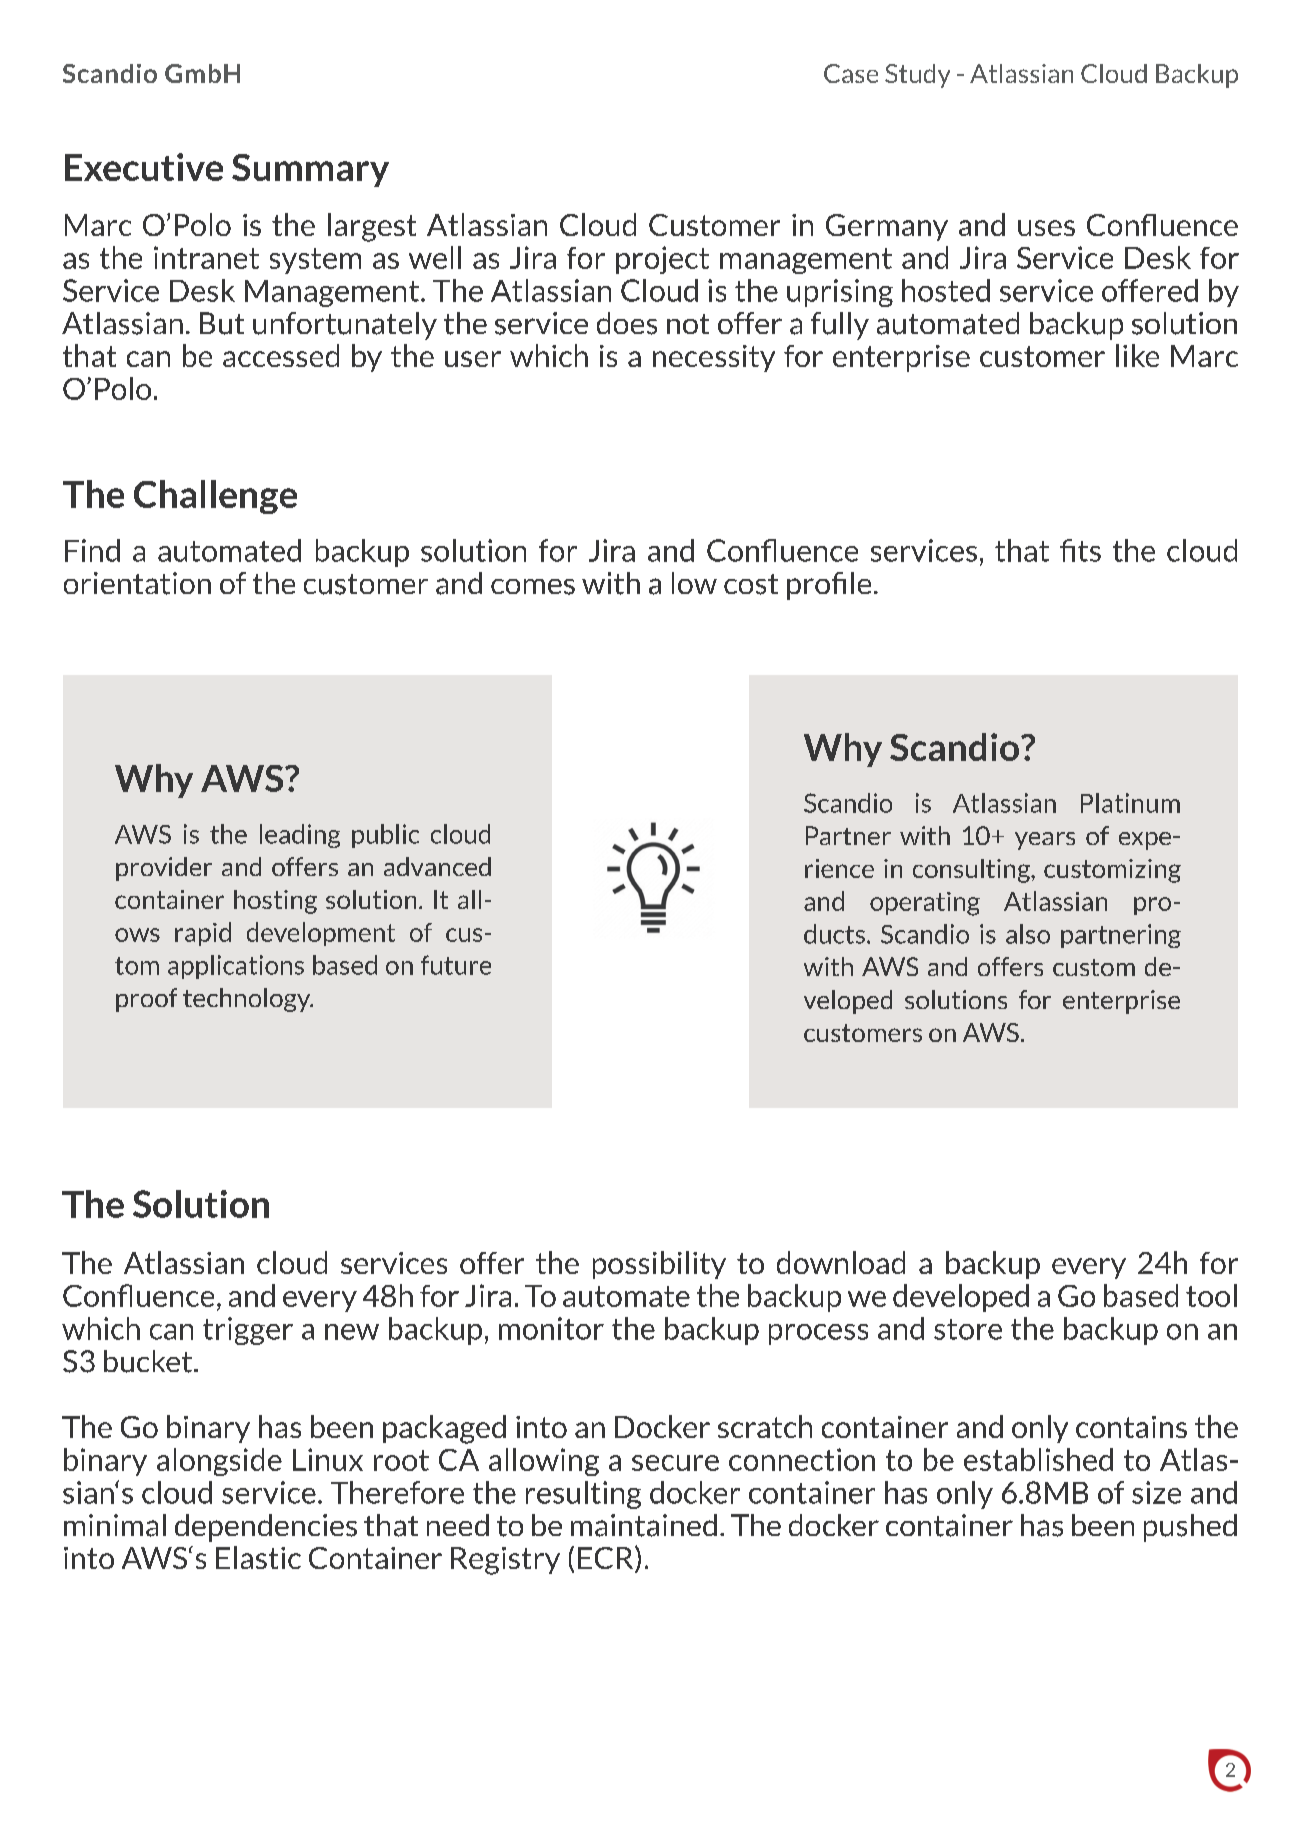  What do you see at coordinates (659, 1265) in the screenshot?
I see `possibility` at bounding box center [659, 1265].
